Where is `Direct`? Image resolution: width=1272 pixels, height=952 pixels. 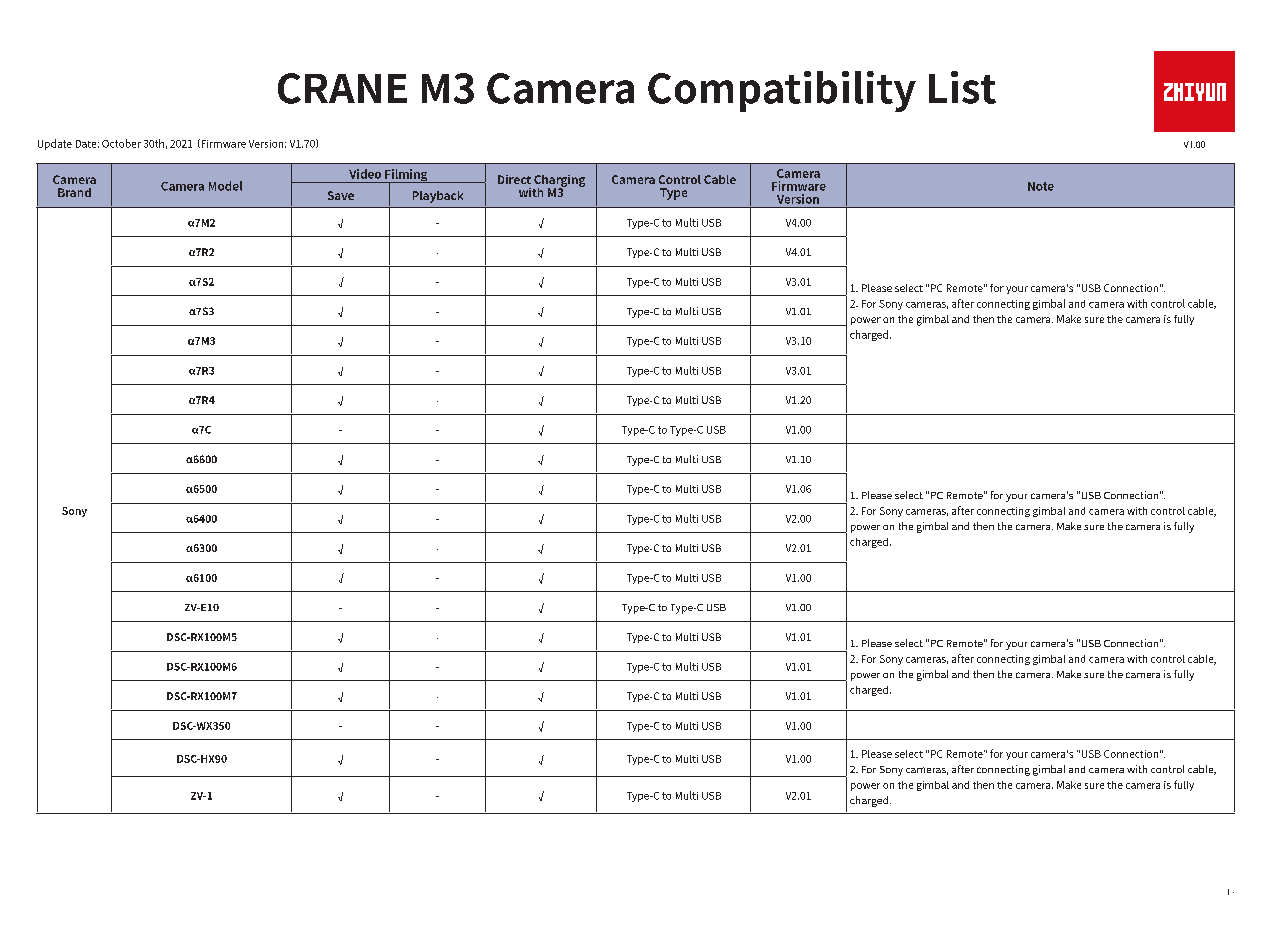 Direct is located at coordinates (514, 179).
